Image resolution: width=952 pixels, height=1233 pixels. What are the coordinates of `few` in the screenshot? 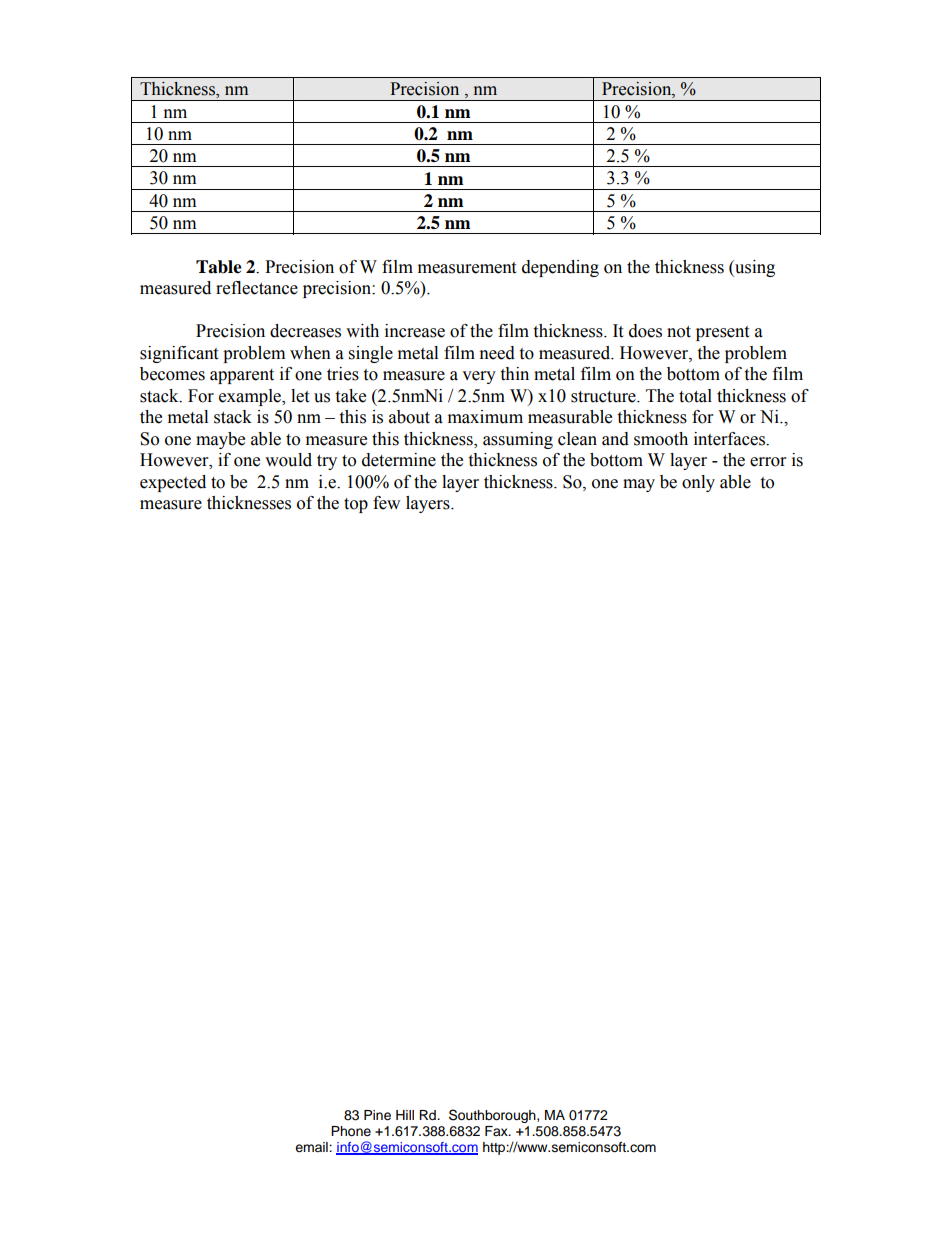 It's located at (386, 503).
